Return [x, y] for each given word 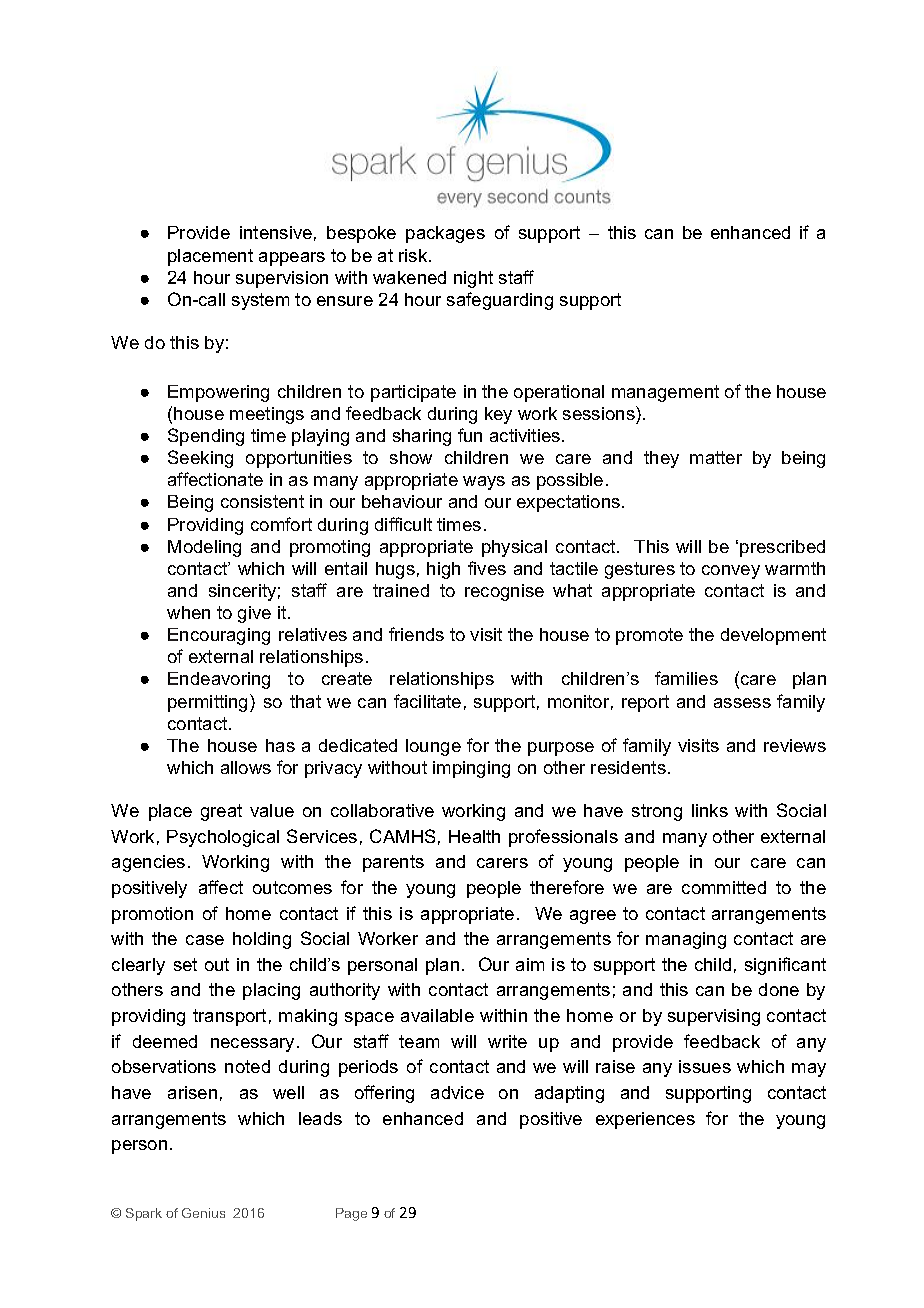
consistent [262, 501]
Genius [203, 1213]
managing [686, 940]
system [260, 301]
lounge [433, 747]
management [665, 393]
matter [716, 457]
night [473, 279]
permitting [209, 703]
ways [484, 483]
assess [742, 703]
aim [530, 964]
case [205, 940]
